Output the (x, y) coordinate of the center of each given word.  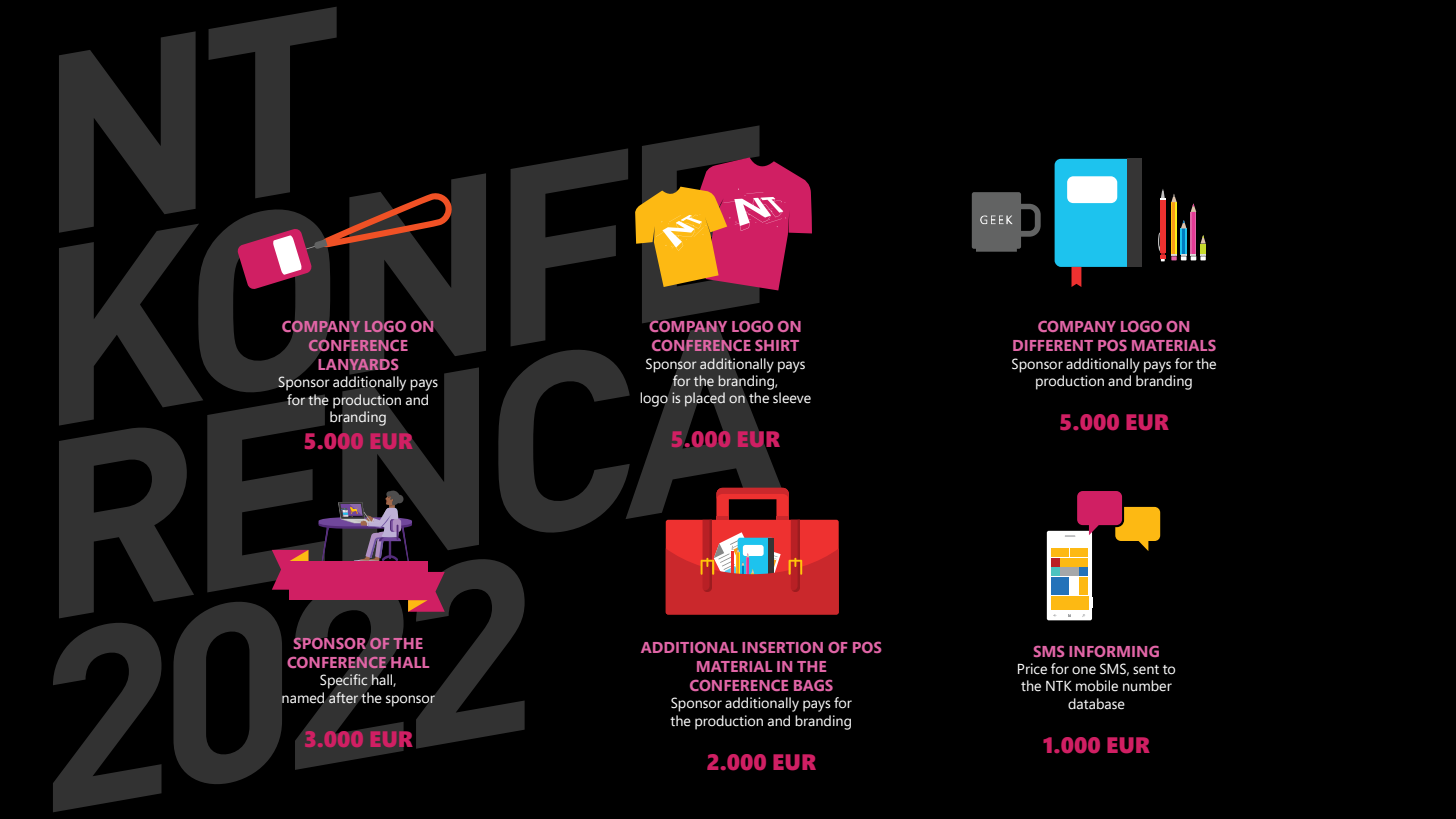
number (1147, 686)
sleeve (792, 398)
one (1084, 670)
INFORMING (1114, 651)
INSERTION (782, 647)
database (1096, 704)
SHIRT (777, 345)
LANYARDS (357, 364)
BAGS (813, 685)
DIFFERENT (1053, 345)
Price (1032, 669)
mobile (1097, 686)
